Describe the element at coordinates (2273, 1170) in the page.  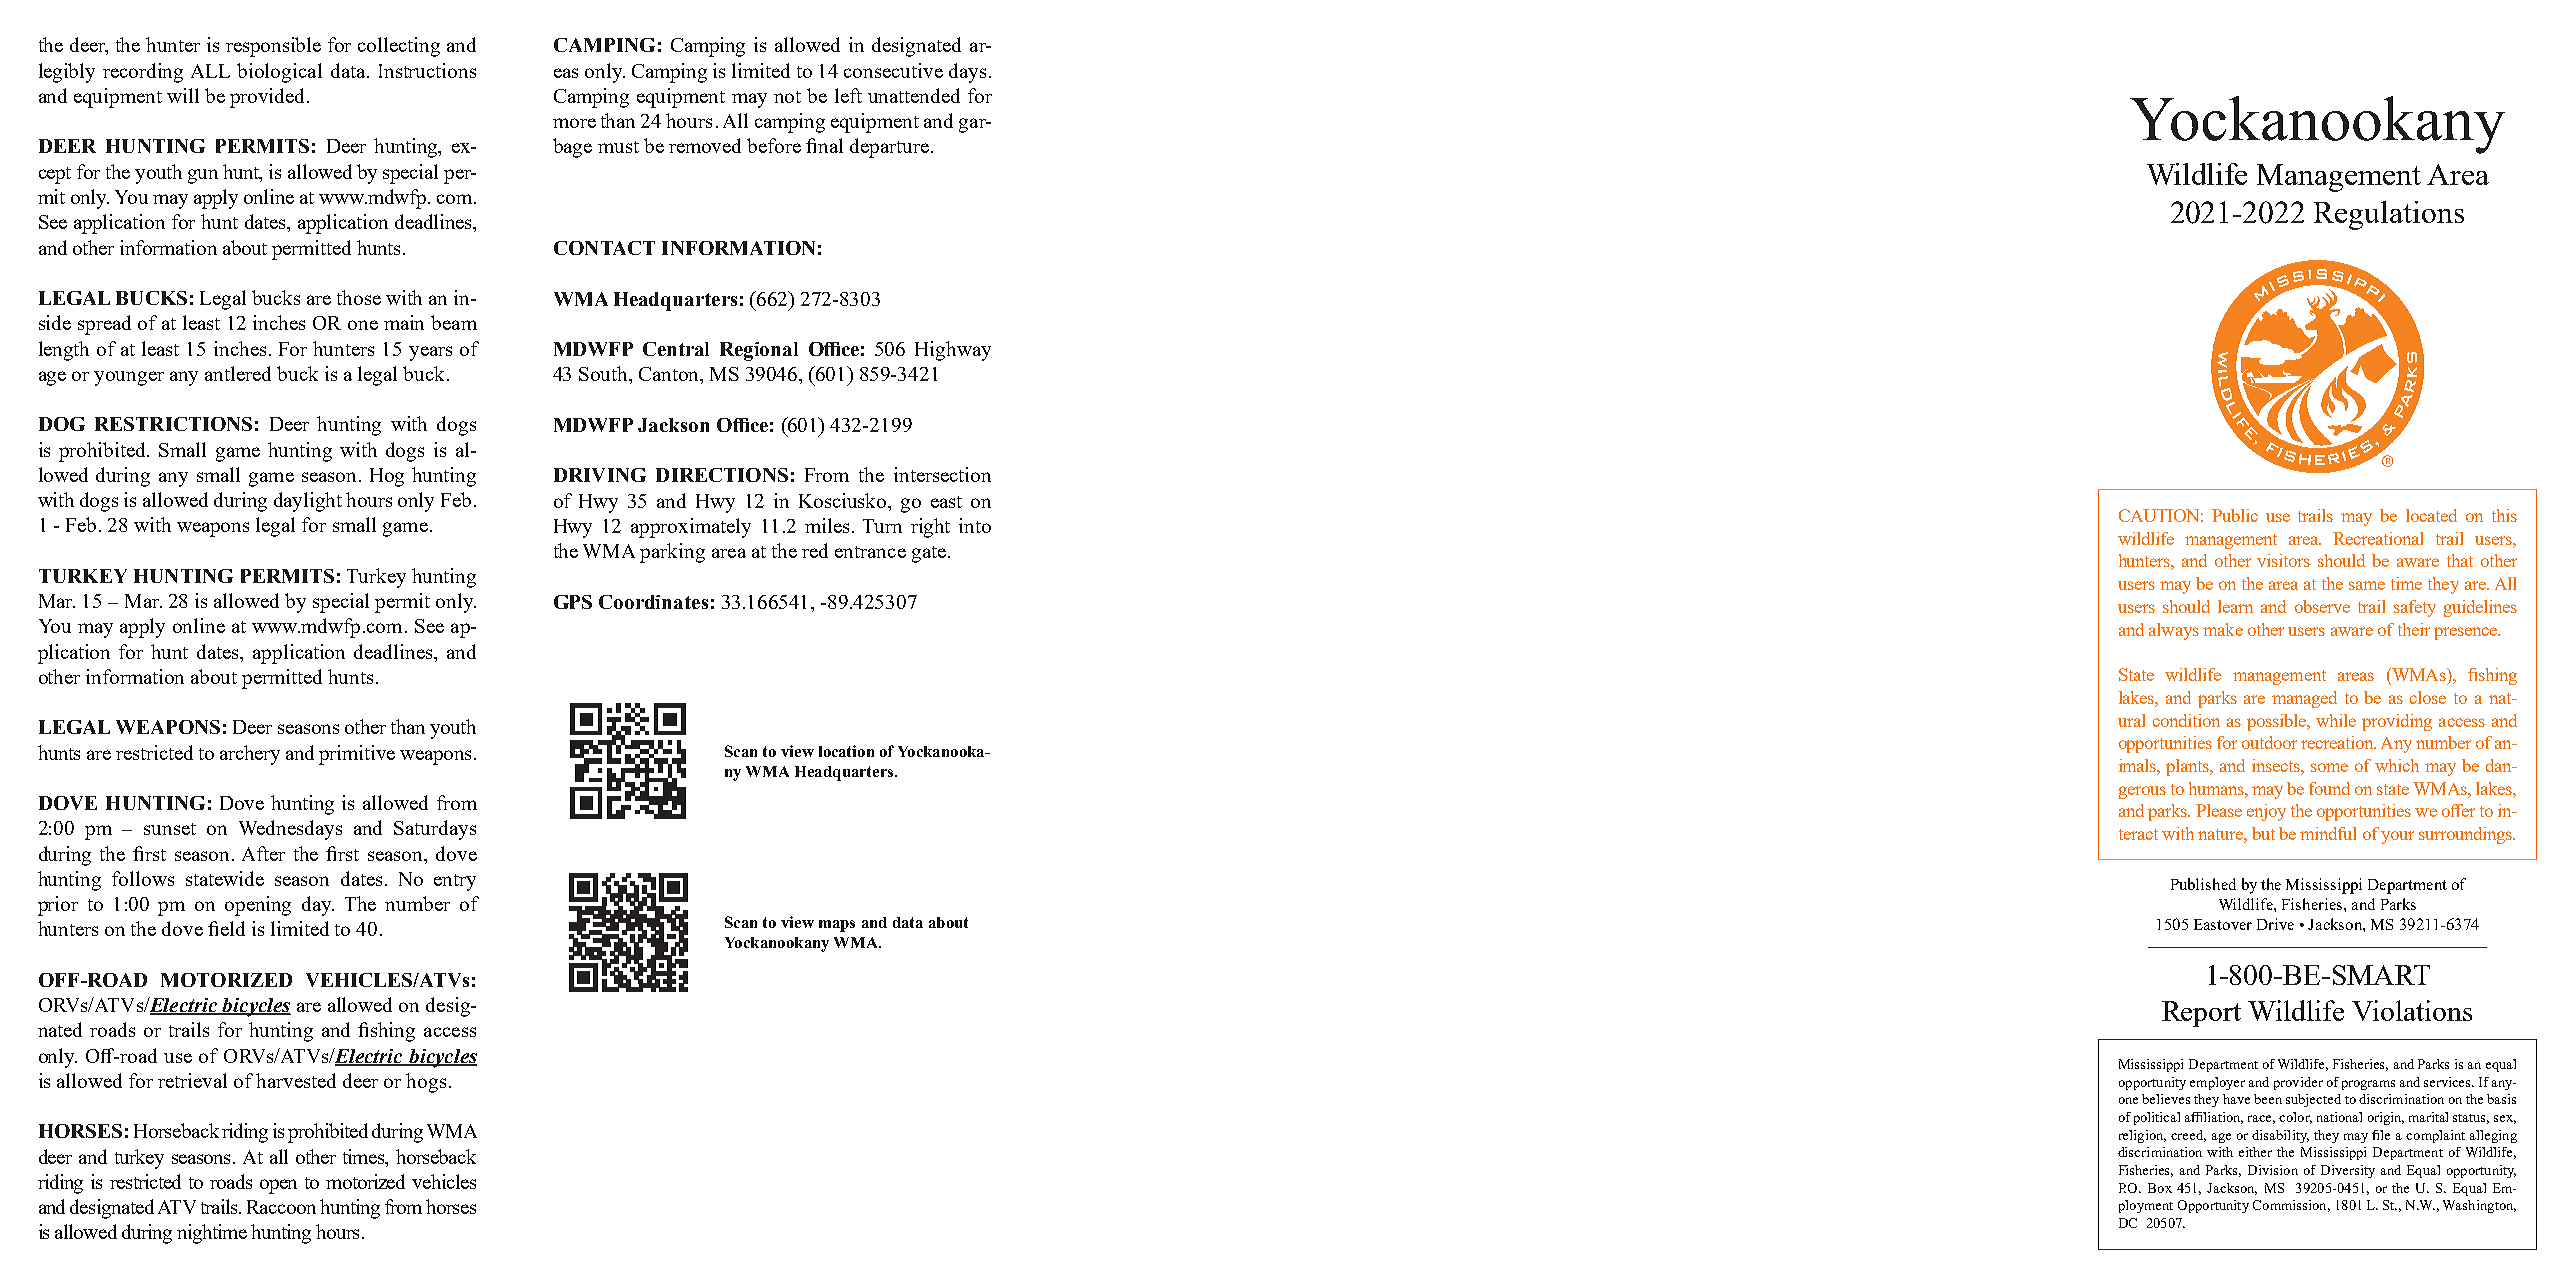
I see `Division` at that location.
